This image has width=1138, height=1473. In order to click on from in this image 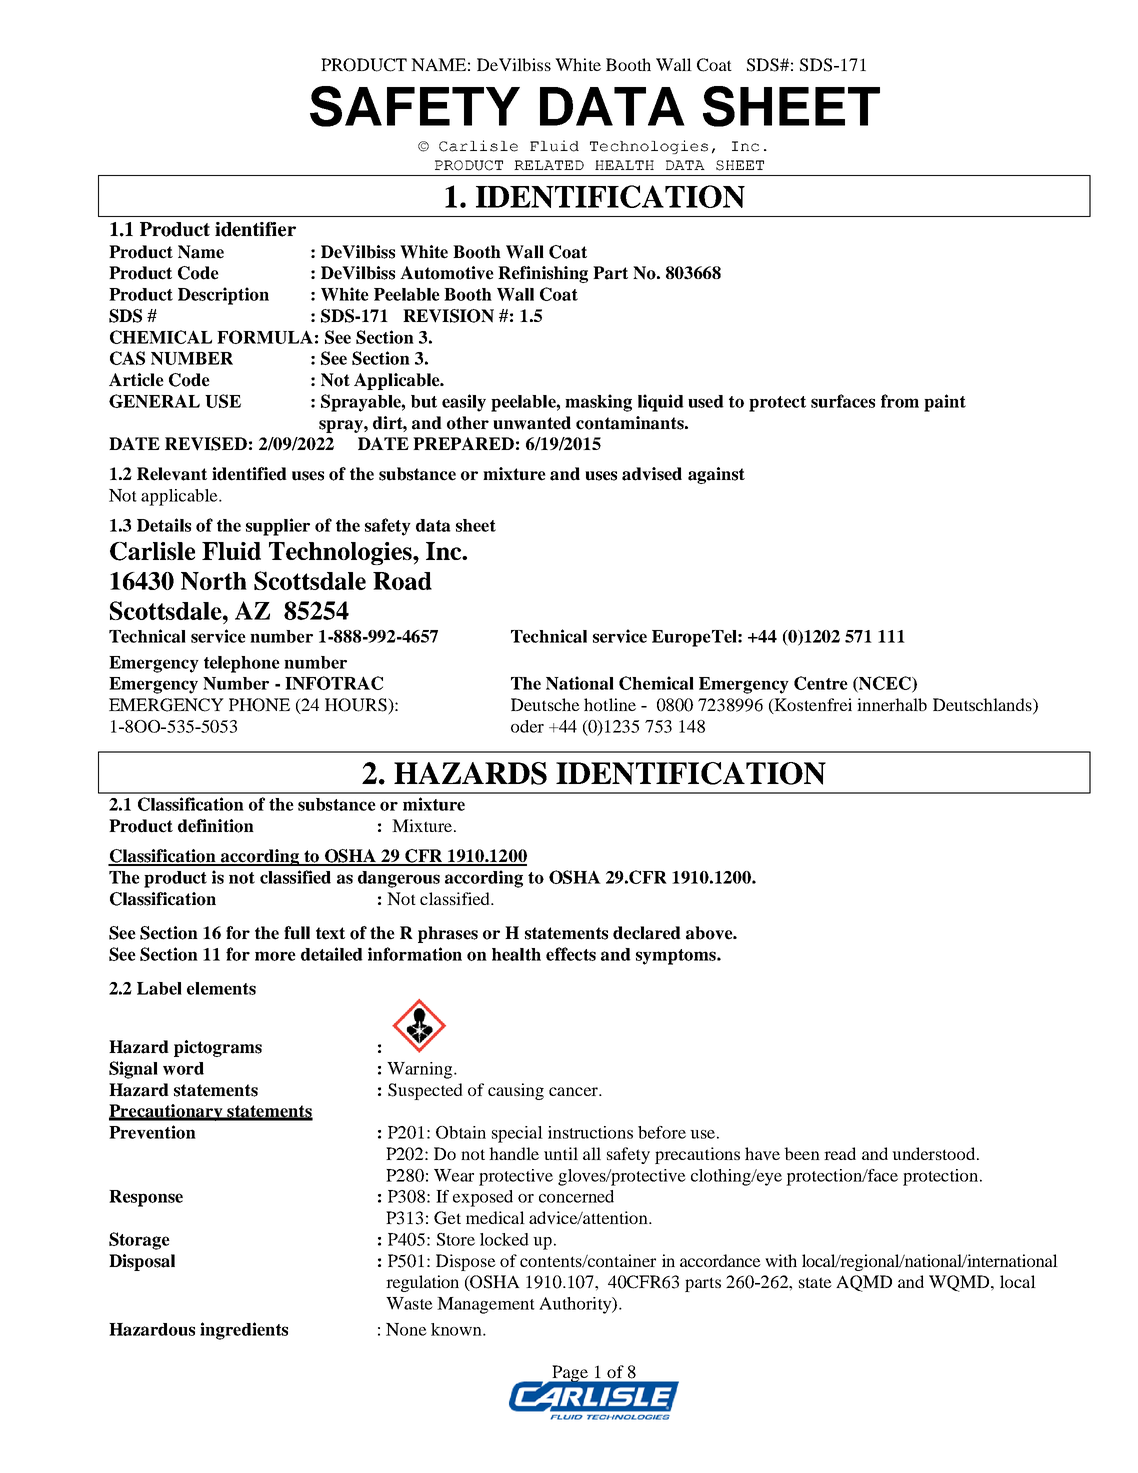, I will do `click(900, 401)`.
